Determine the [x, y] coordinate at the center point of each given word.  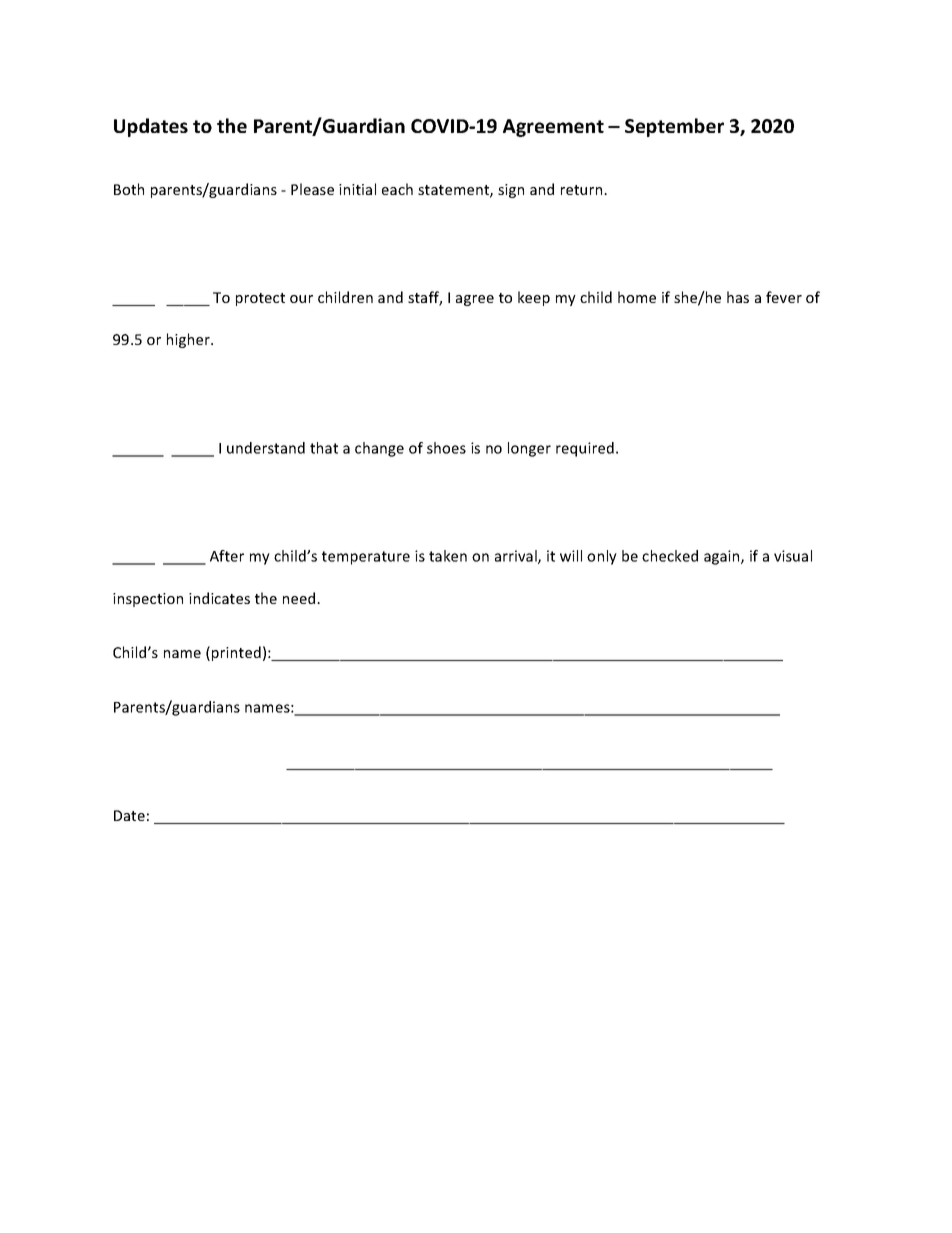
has [738, 297]
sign [511, 191]
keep [534, 298]
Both [129, 189]
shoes [446, 448]
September [674, 127]
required [585, 449]
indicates [219, 598]
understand [266, 448]
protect [260, 299]
